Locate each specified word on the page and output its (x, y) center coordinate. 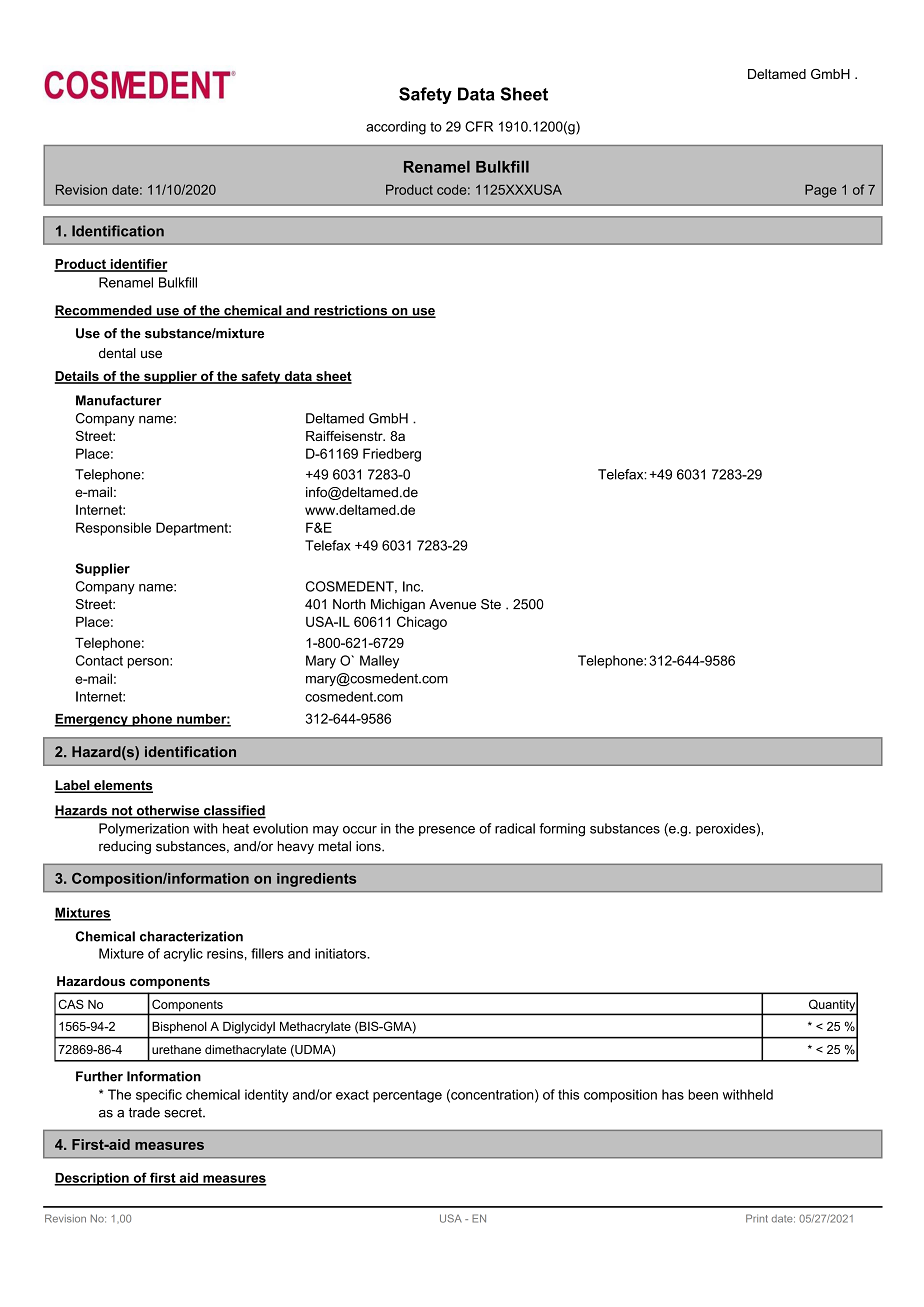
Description (92, 1179)
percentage (407, 1096)
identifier (138, 265)
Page (821, 191)
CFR (479, 126)
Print (757, 1218)
